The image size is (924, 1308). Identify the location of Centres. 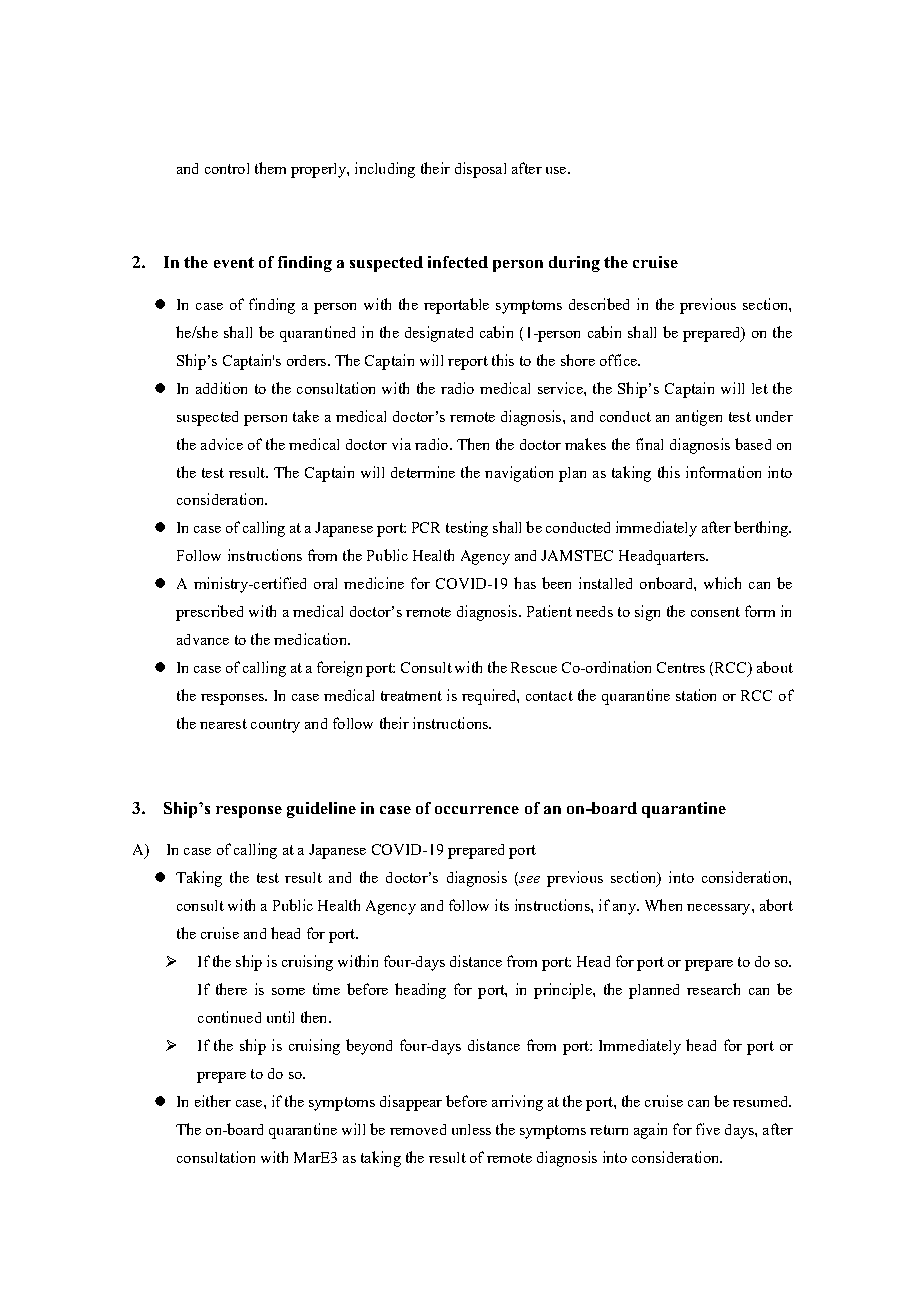
(681, 667).
